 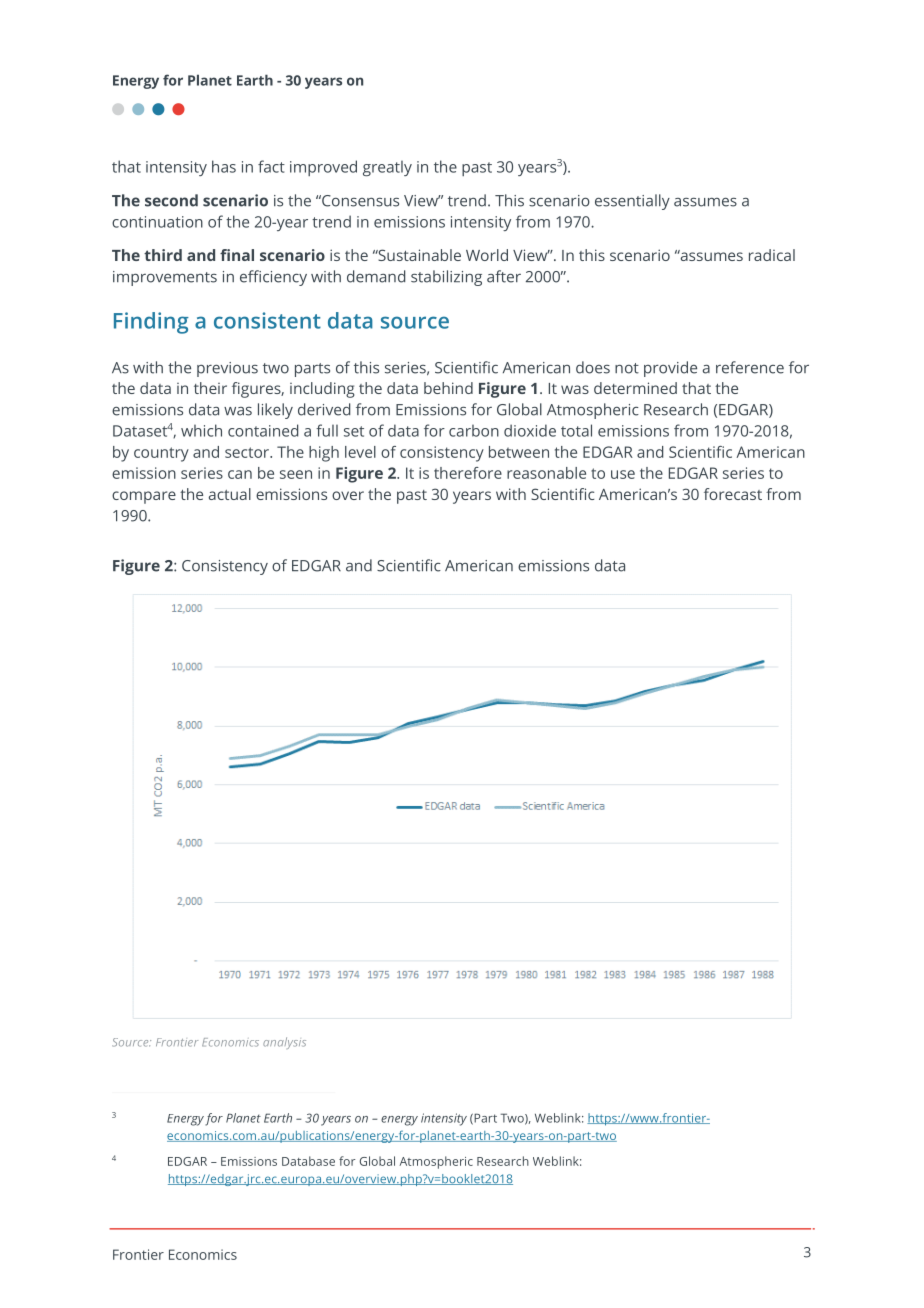 What do you see at coordinates (387, 168) in the image?
I see `greatly` at bounding box center [387, 168].
